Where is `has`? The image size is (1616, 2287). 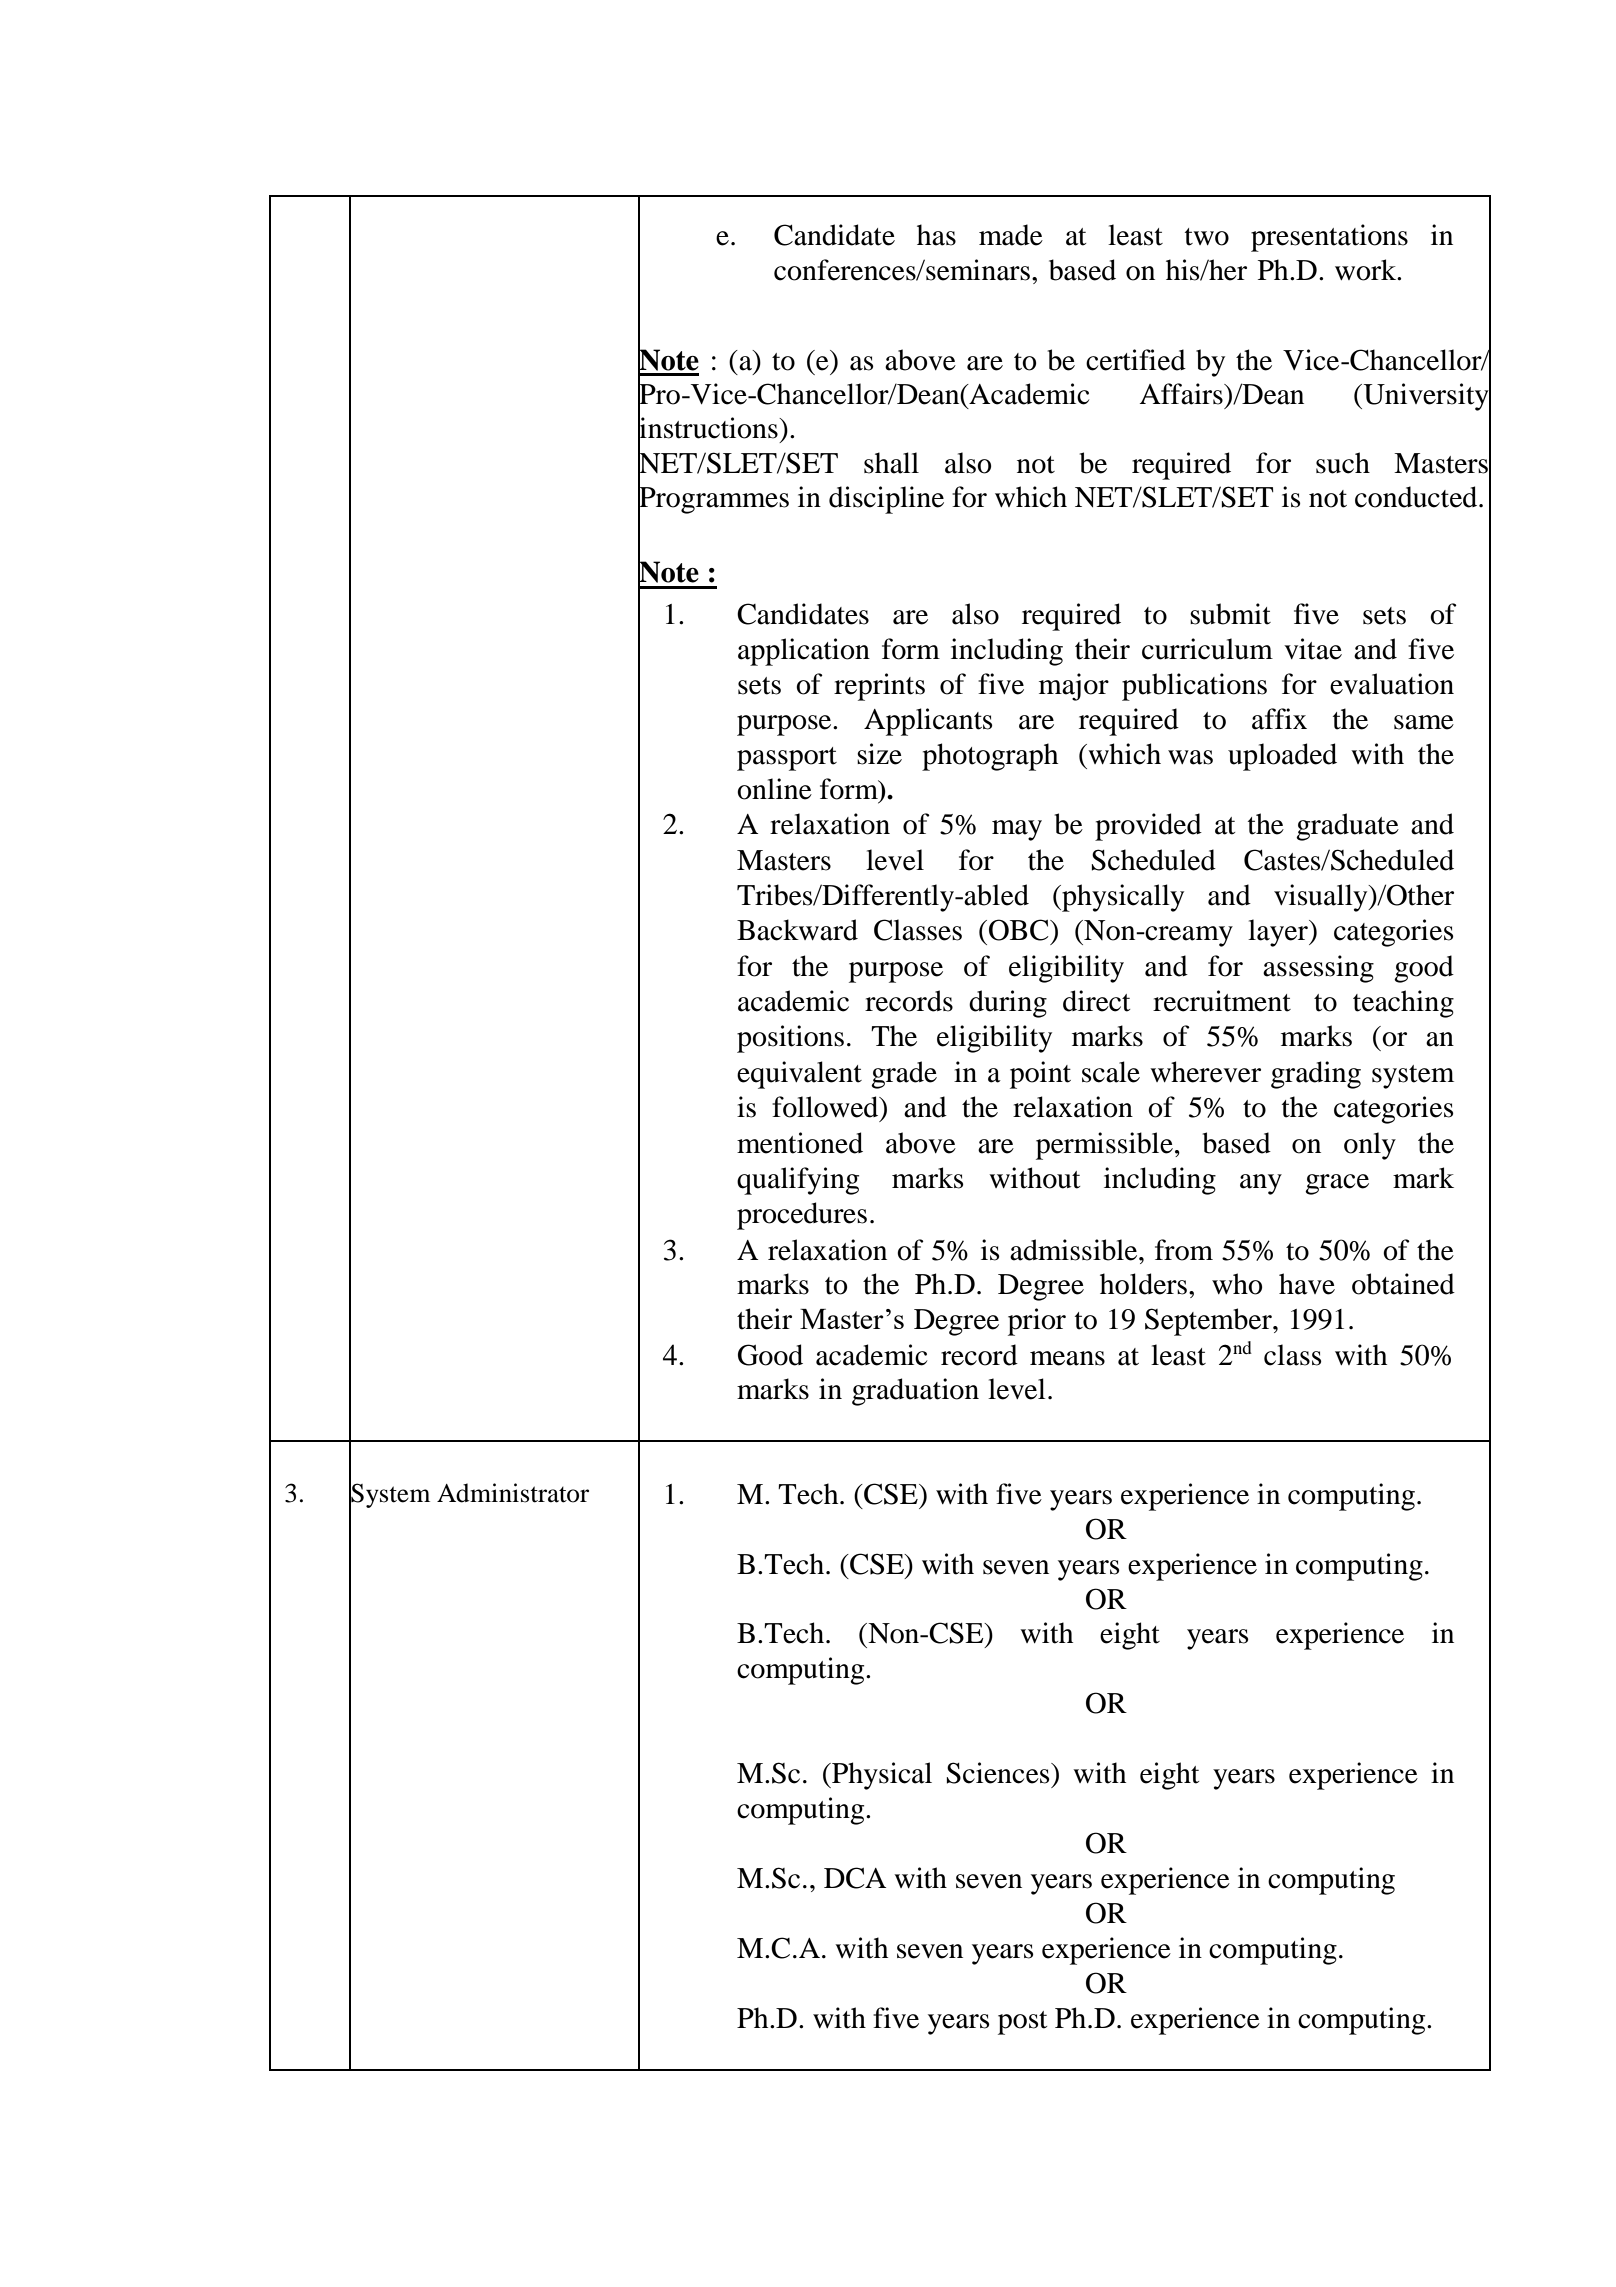
has is located at coordinates (936, 235).
